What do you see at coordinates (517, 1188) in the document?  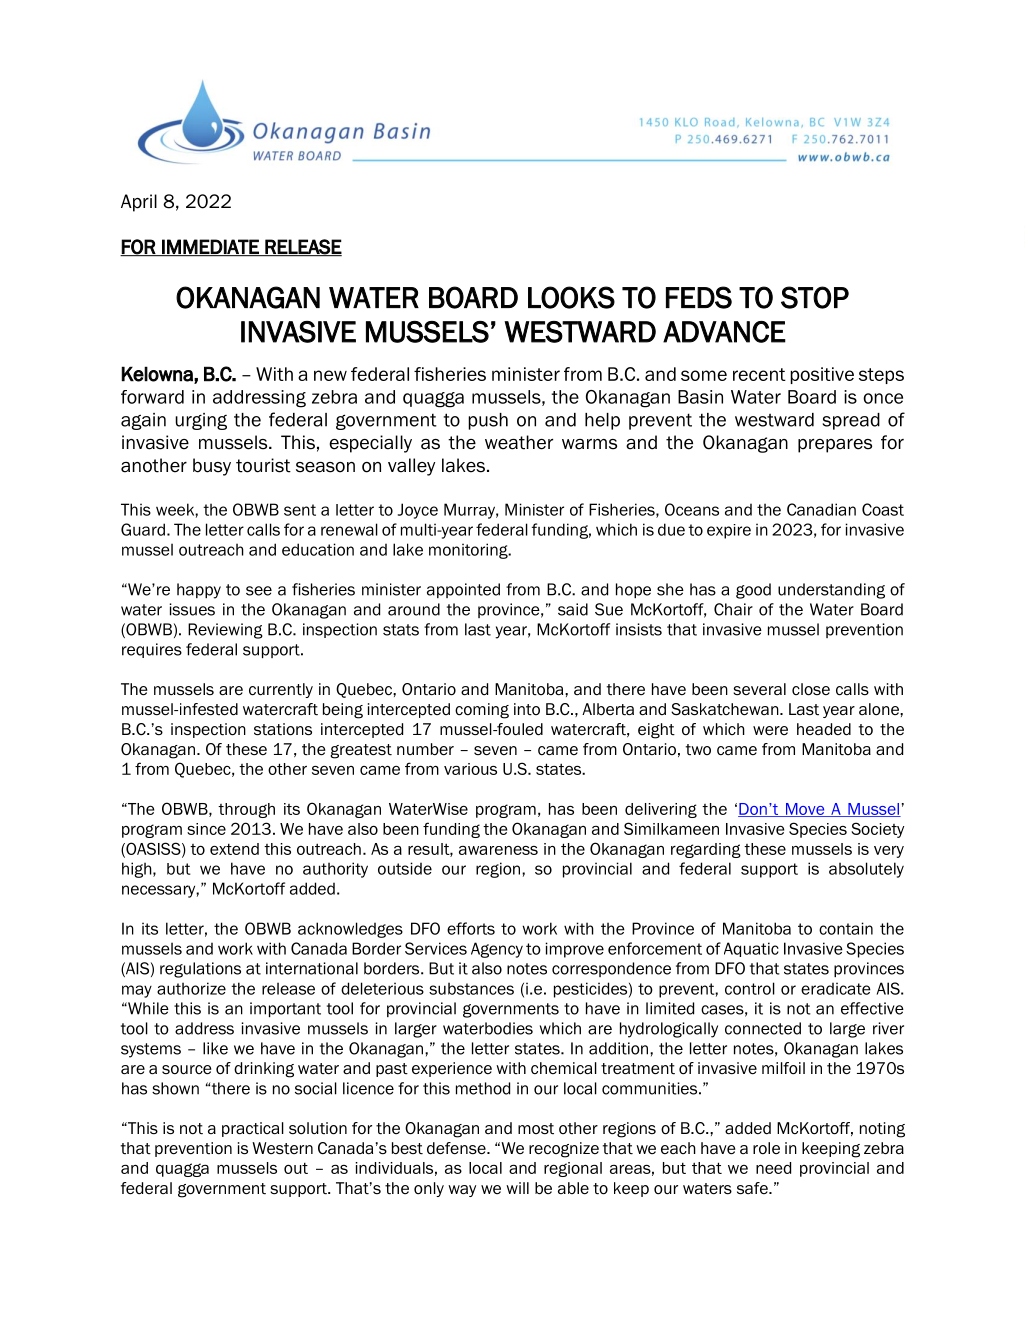 I see `will` at bounding box center [517, 1188].
